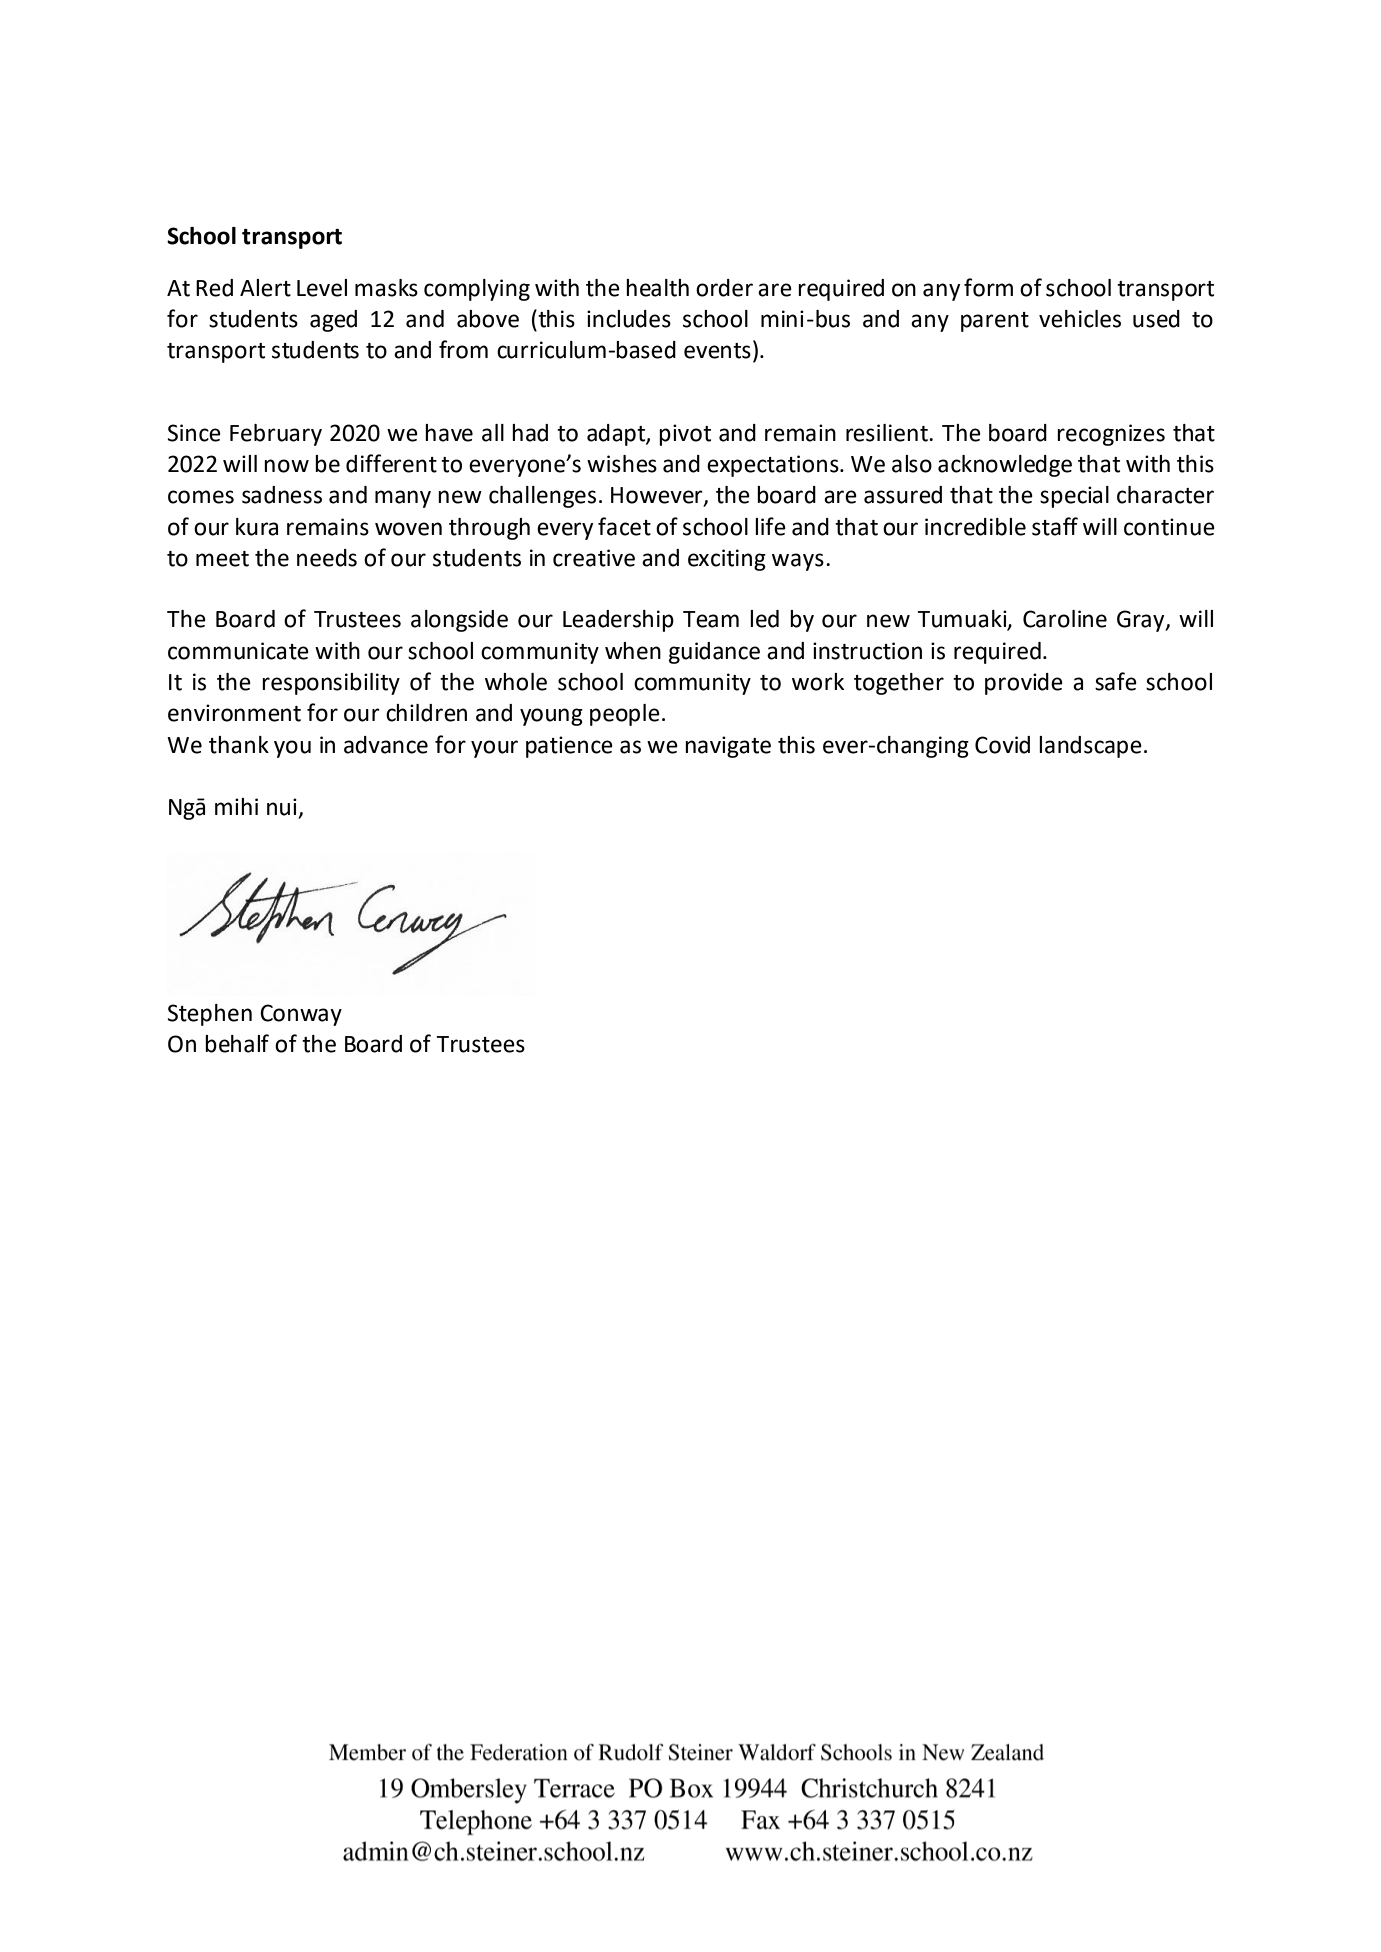 This screenshot has width=1381, height=1952. What do you see at coordinates (301, 1015) in the screenshot?
I see `Conway` at bounding box center [301, 1015].
